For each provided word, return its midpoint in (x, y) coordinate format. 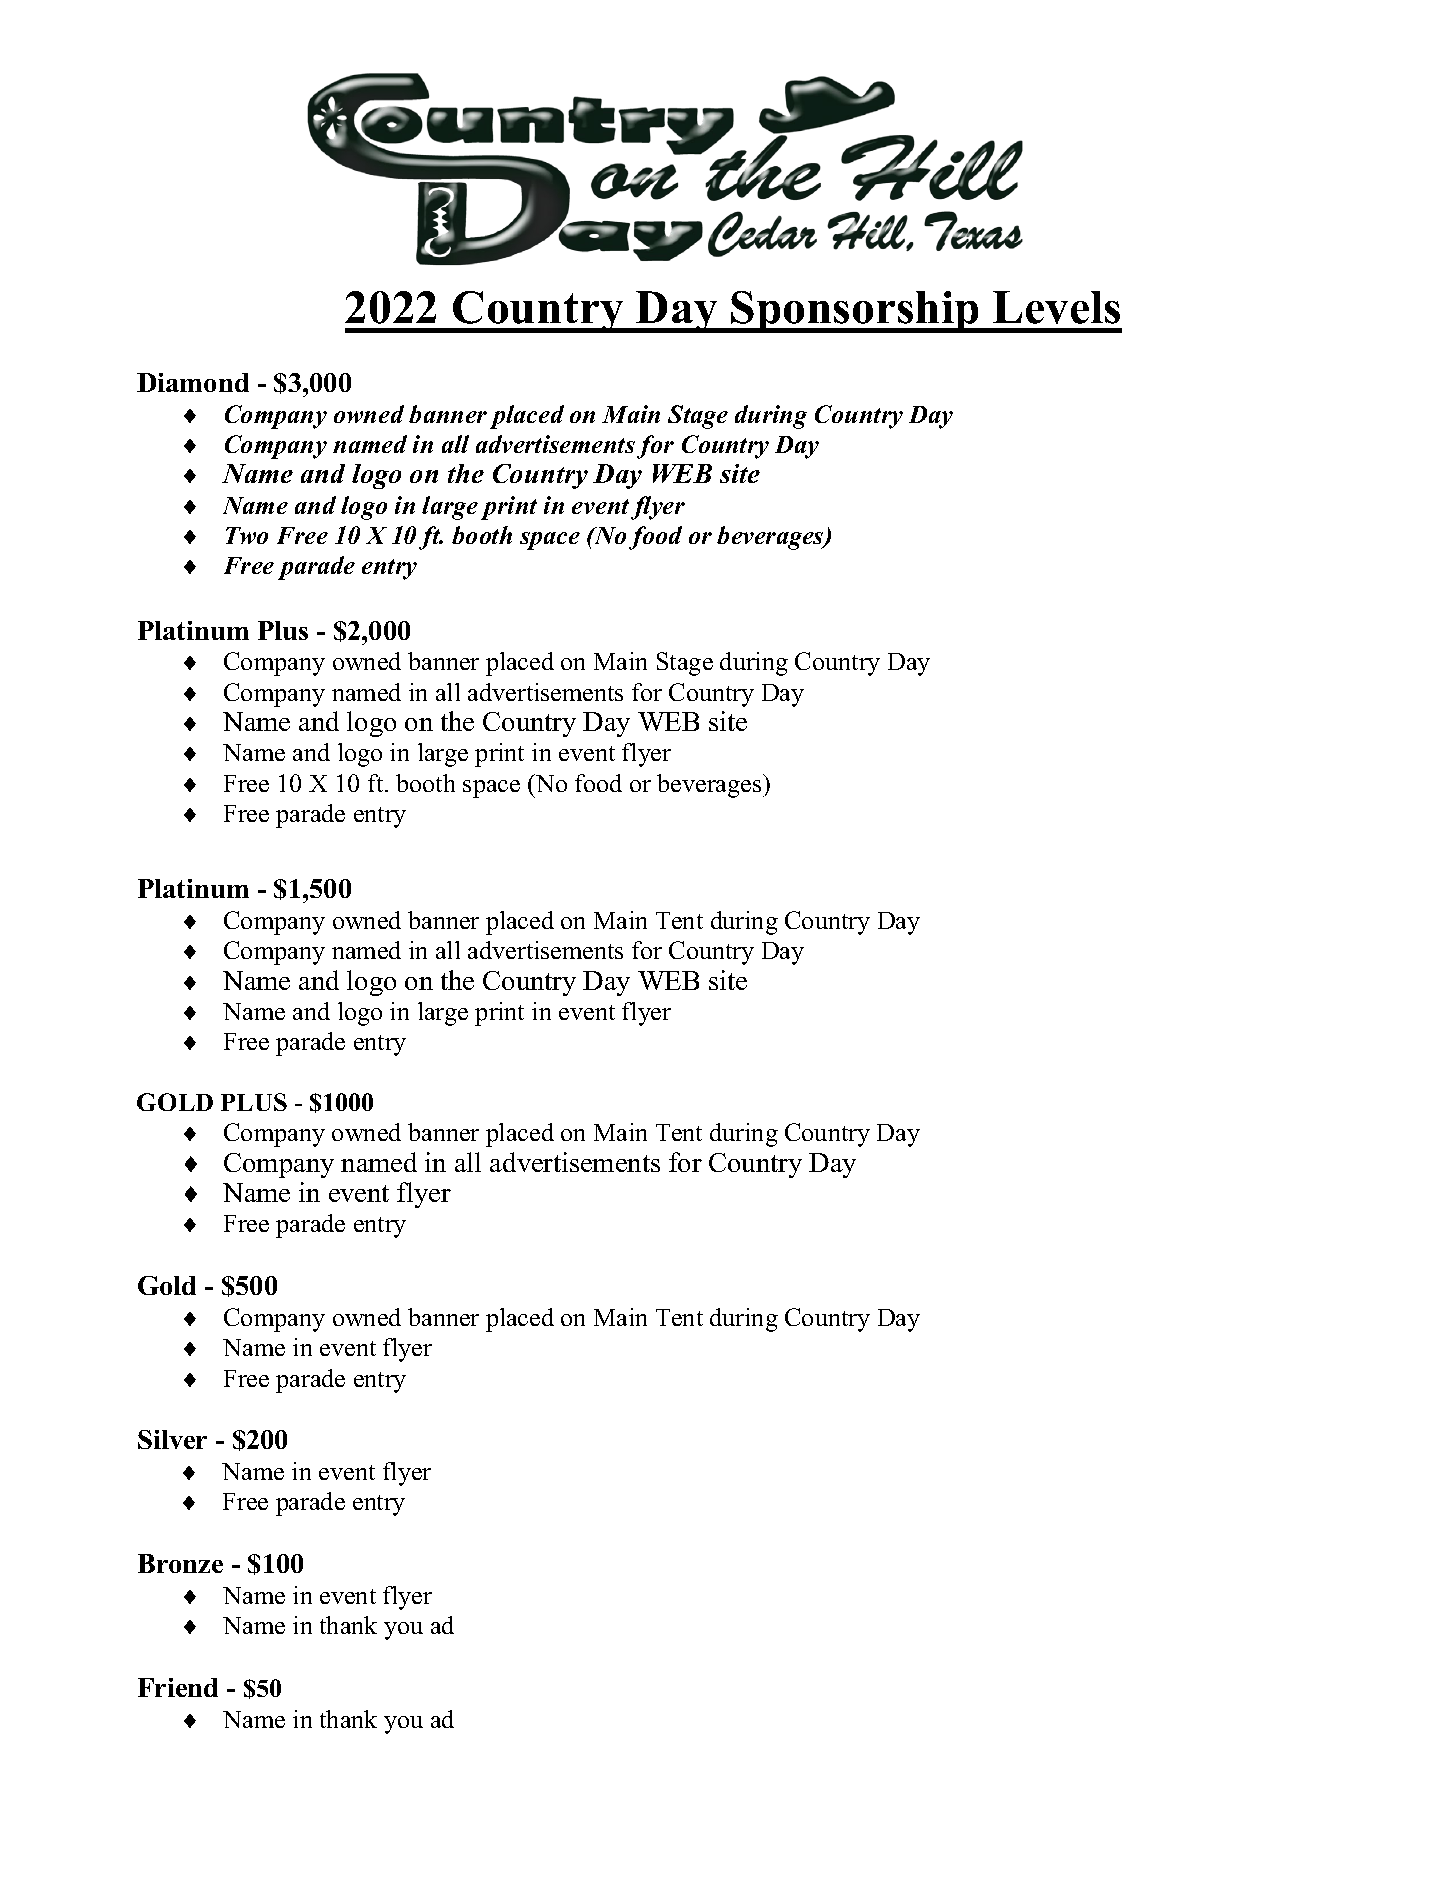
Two (247, 535)
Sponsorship (855, 312)
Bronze (180, 1563)
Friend (178, 1687)
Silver (172, 1439)
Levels (1056, 307)
